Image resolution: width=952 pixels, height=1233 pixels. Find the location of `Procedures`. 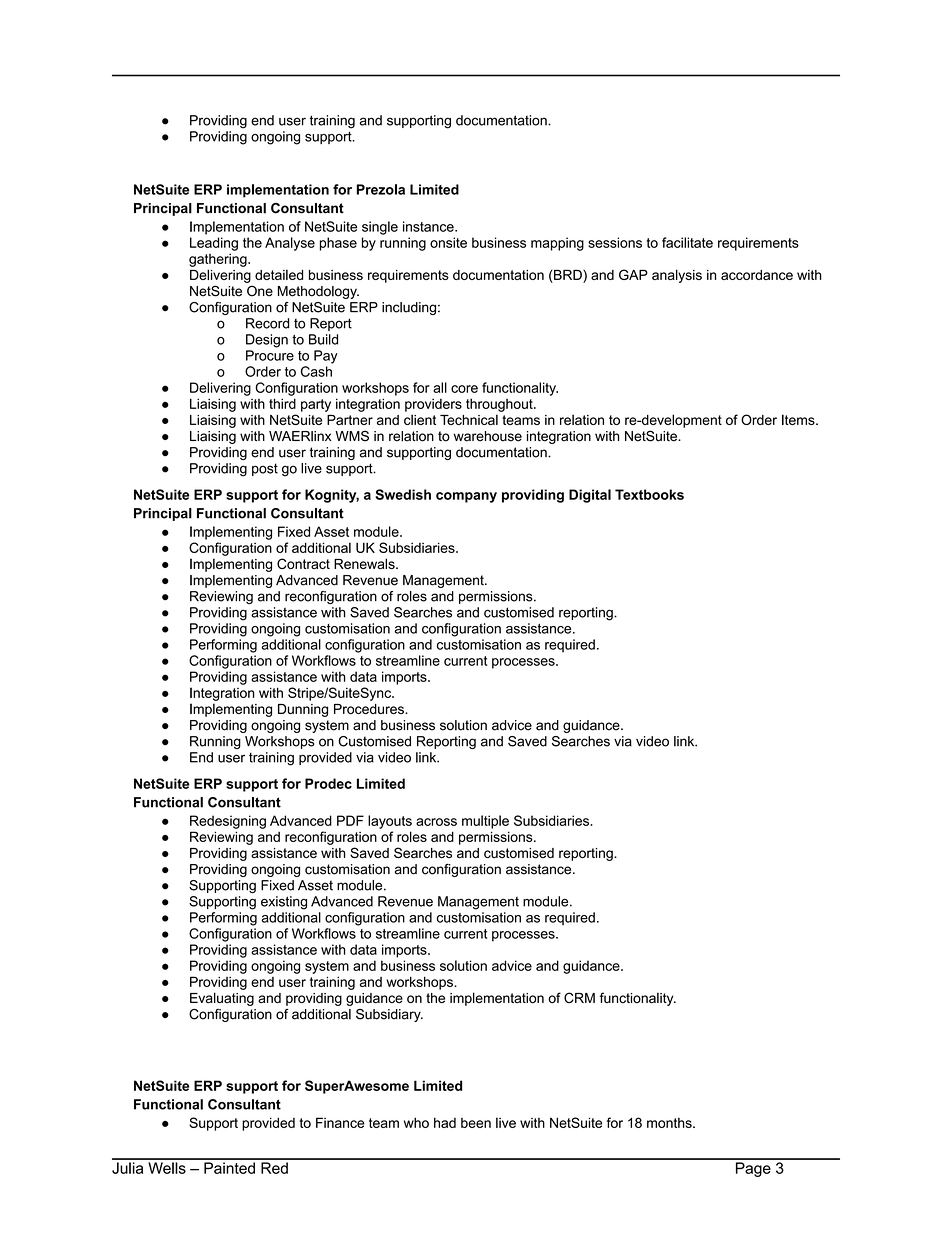

Procedures is located at coordinates (370, 709).
